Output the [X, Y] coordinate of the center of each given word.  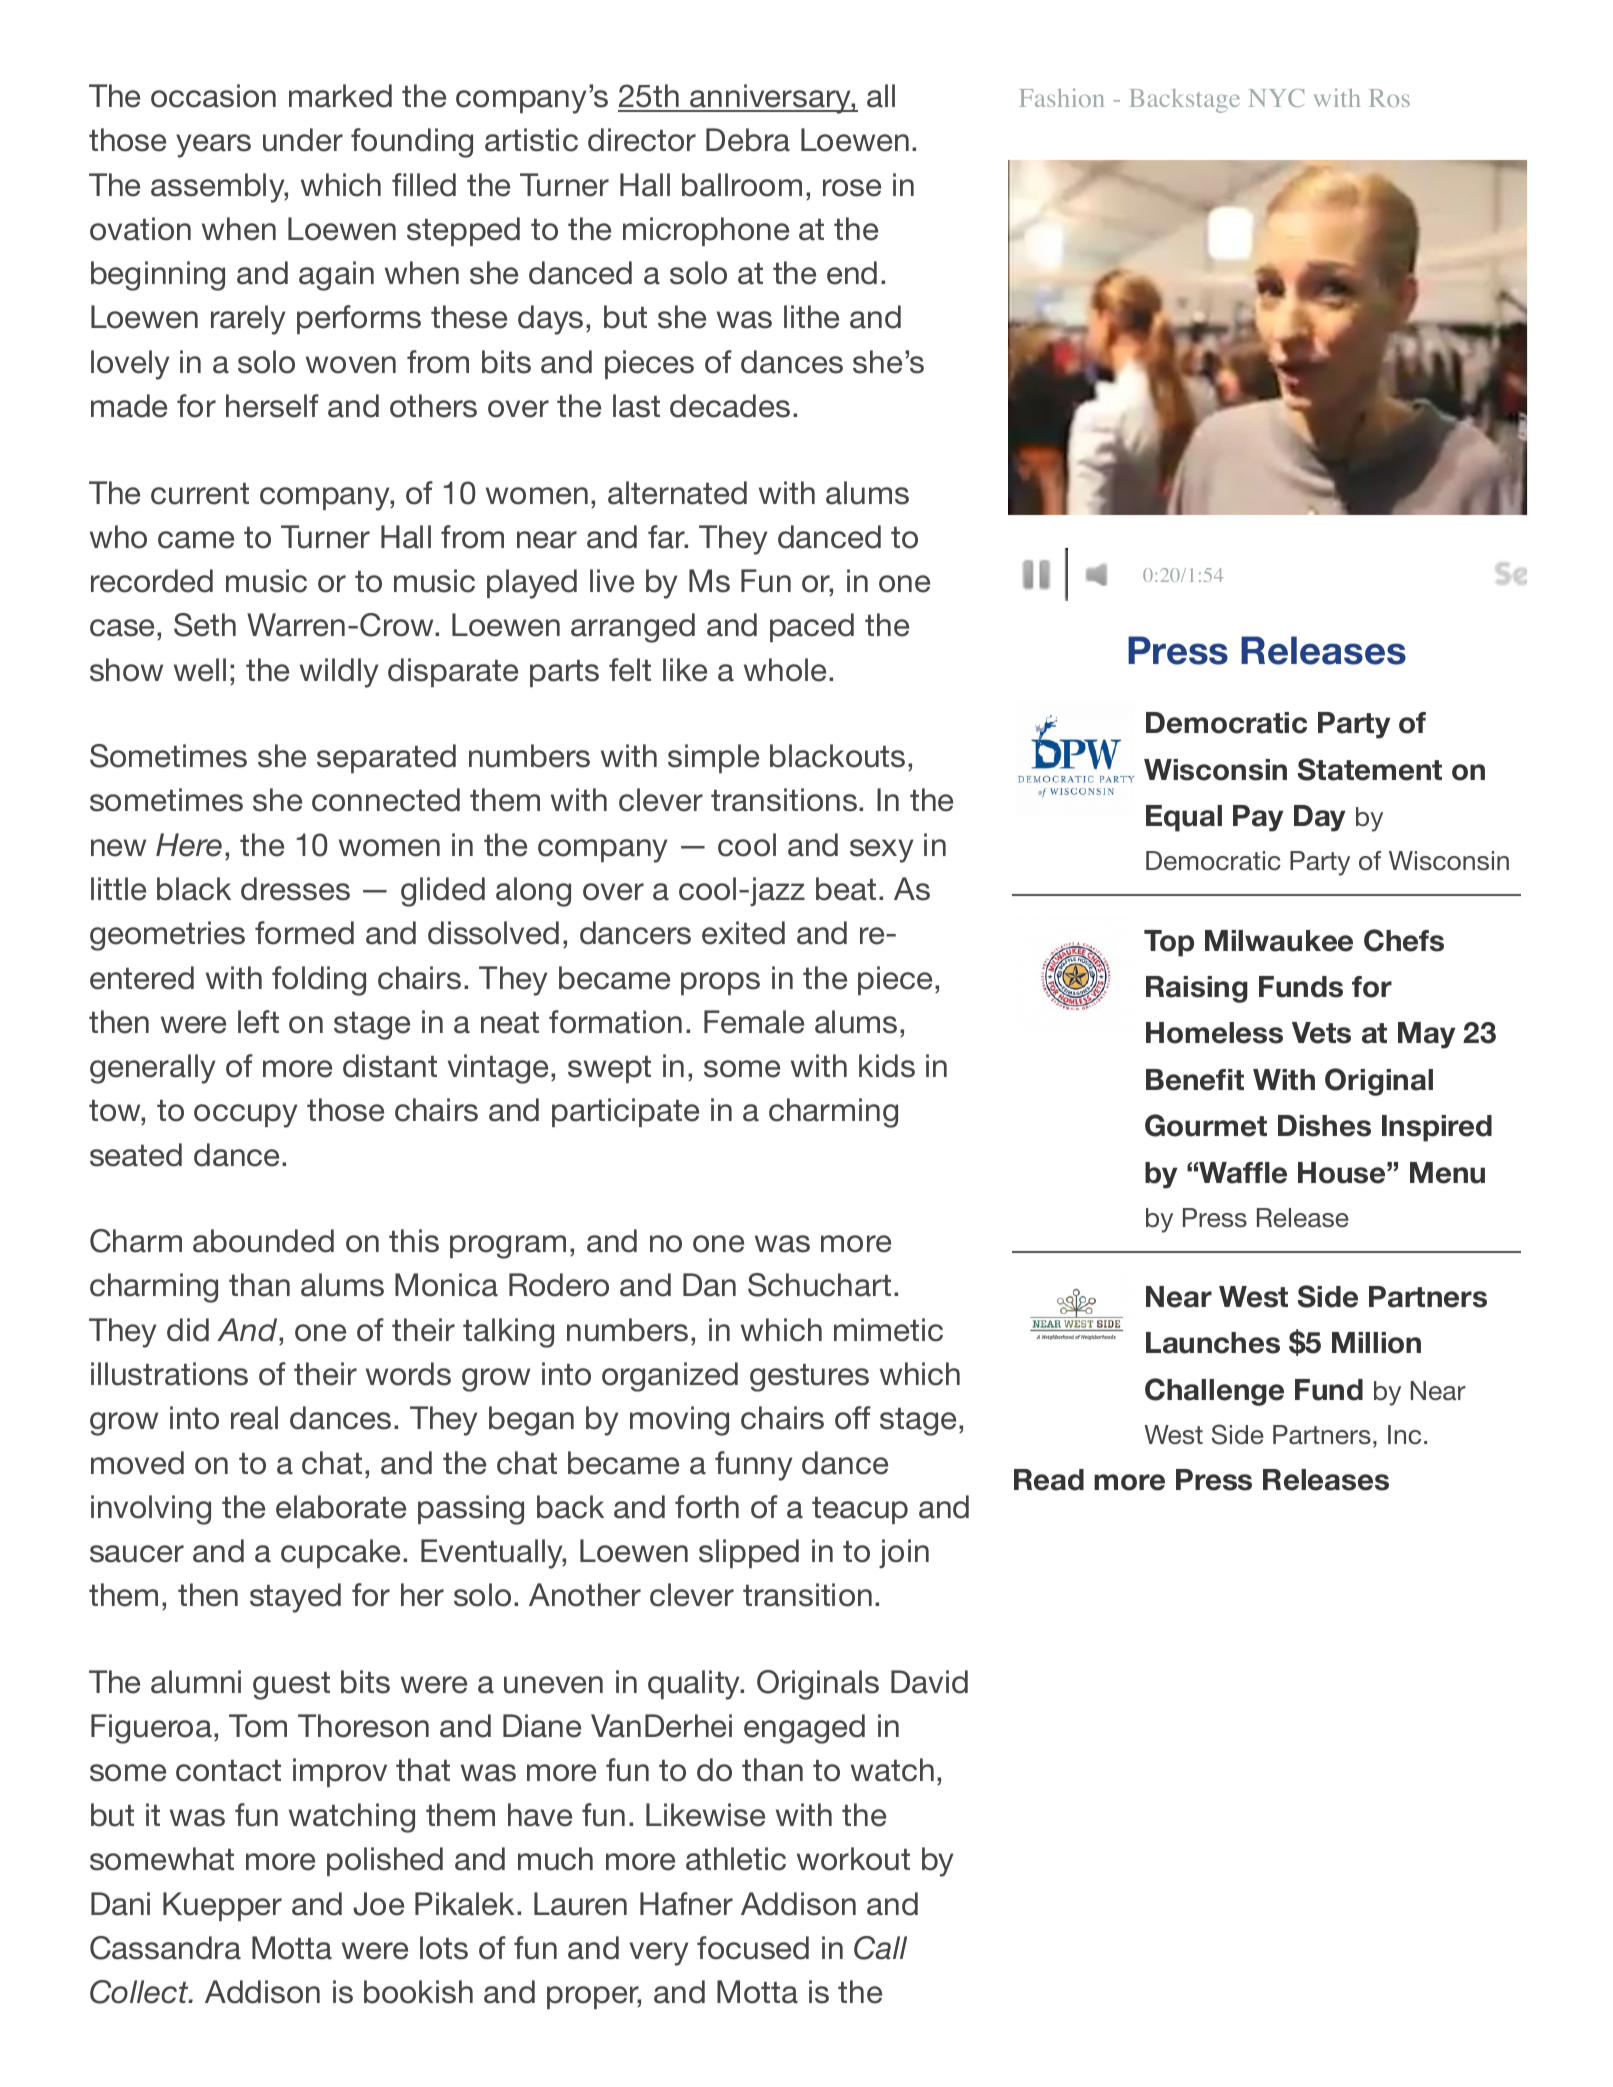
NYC [1276, 98]
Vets [1321, 1033]
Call [880, 1948]
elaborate [341, 1507]
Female [754, 1022]
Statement [1369, 769]
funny [753, 1466]
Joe [378, 1904]
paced [812, 627]
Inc [1404, 1435]
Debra [748, 140]
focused [753, 1948]
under [303, 140]
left [258, 1022]
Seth [205, 625]
